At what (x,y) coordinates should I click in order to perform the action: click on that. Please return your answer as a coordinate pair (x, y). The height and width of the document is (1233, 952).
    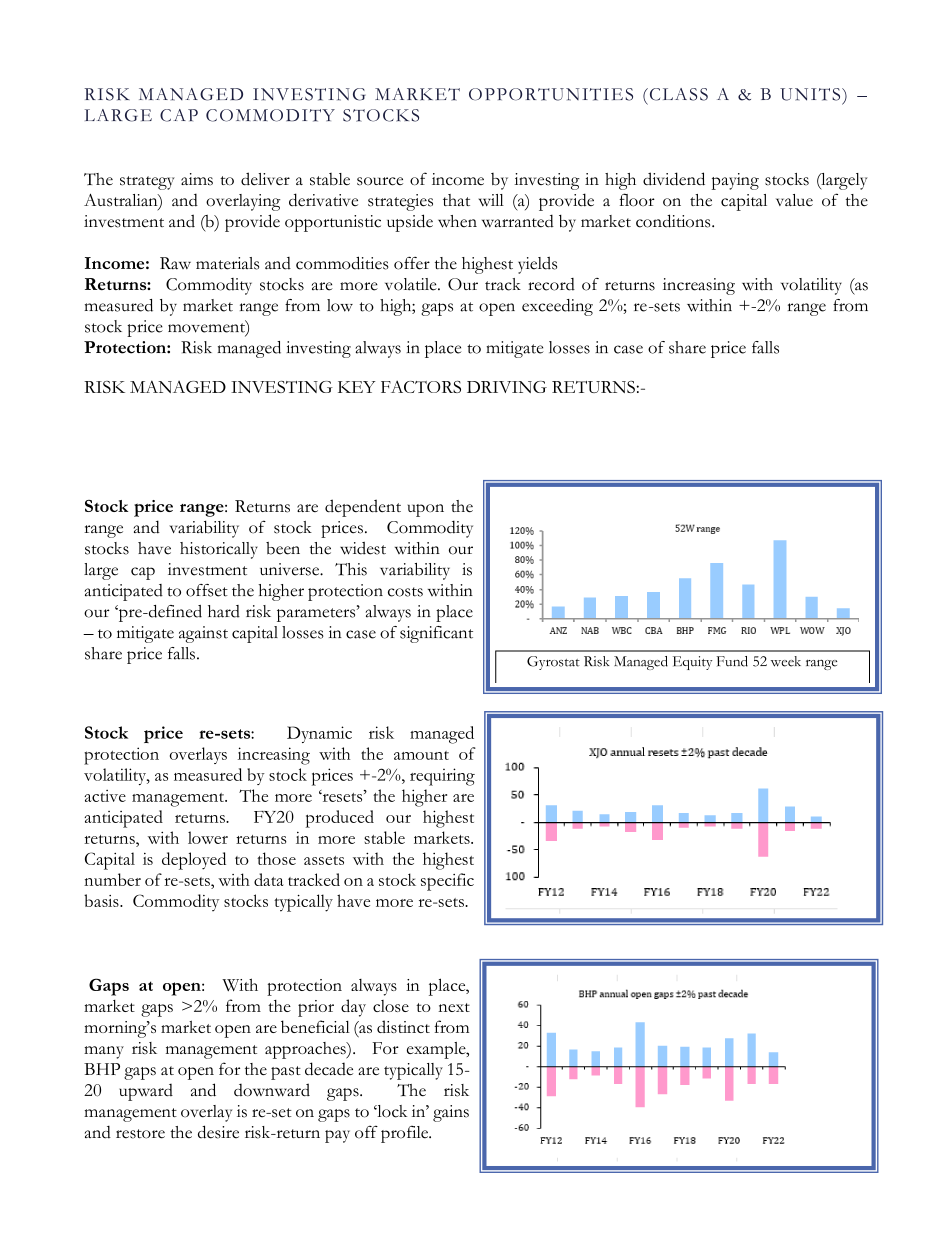
    Looking at the image, I should click on (456, 200).
